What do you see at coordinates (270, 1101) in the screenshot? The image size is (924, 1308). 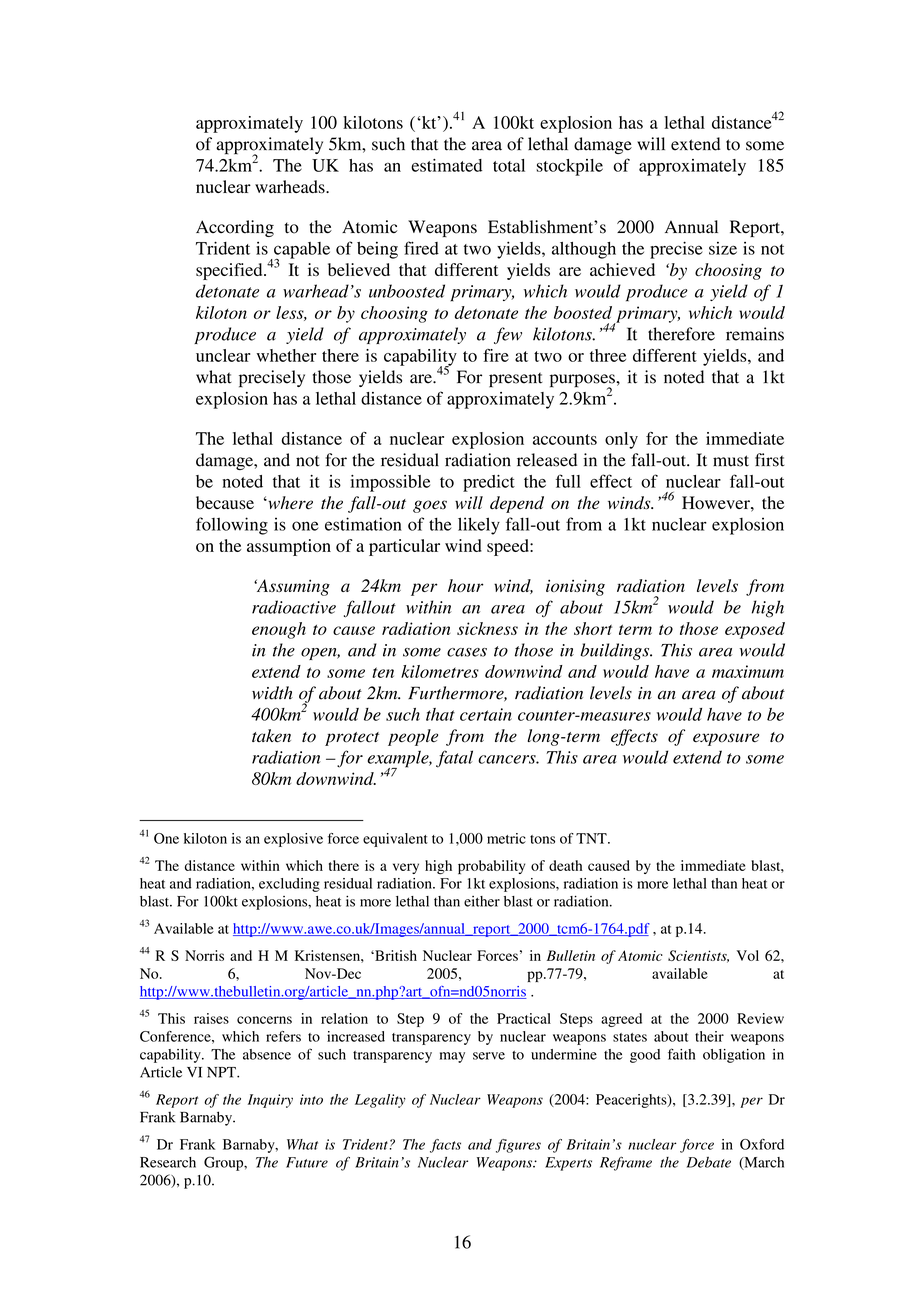 I see `Inquiry` at bounding box center [270, 1101].
